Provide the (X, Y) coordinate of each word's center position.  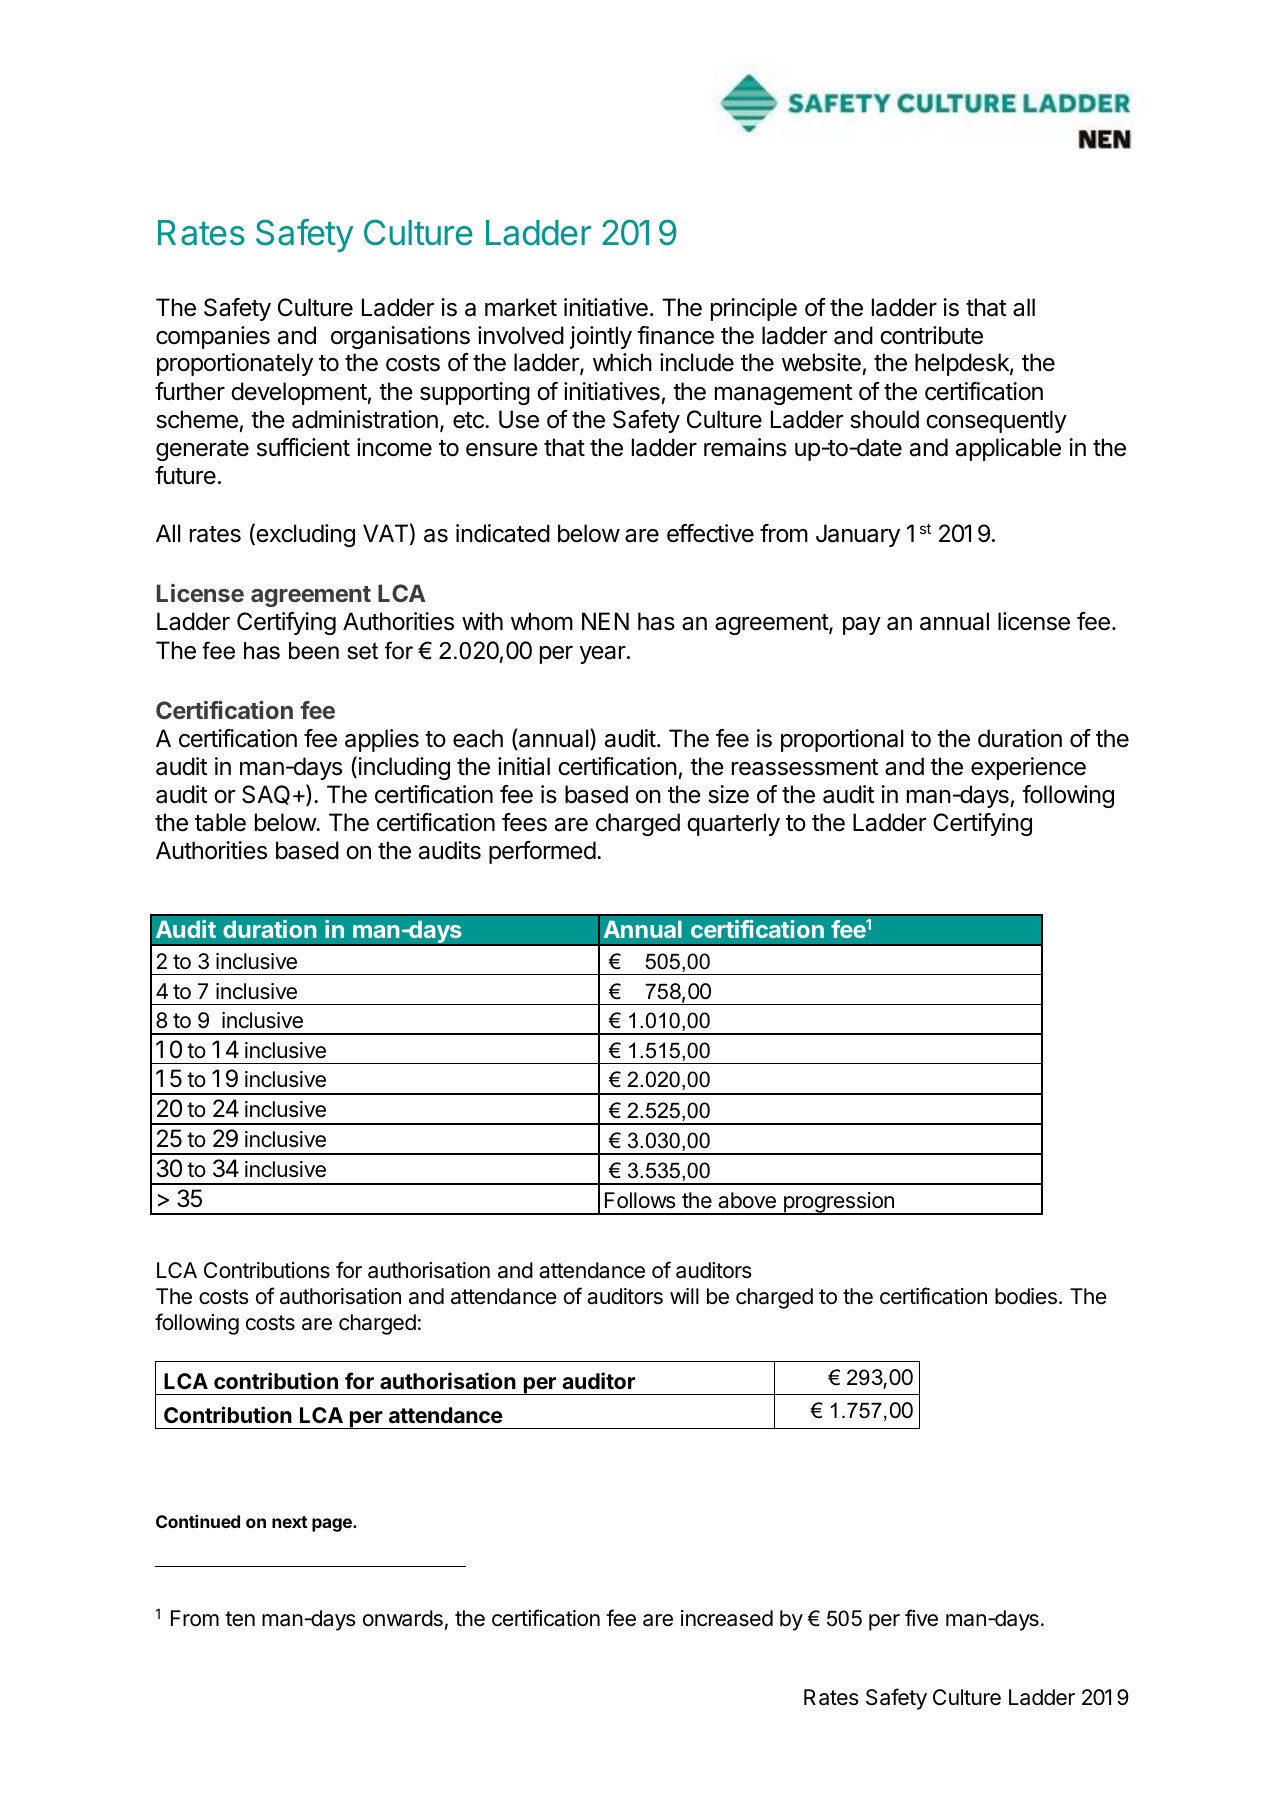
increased (727, 1618)
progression (838, 1203)
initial (524, 766)
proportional (842, 740)
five (921, 1618)
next (290, 1522)
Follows (640, 1200)
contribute (931, 335)
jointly (601, 337)
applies (382, 740)
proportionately (235, 364)
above (747, 1200)
